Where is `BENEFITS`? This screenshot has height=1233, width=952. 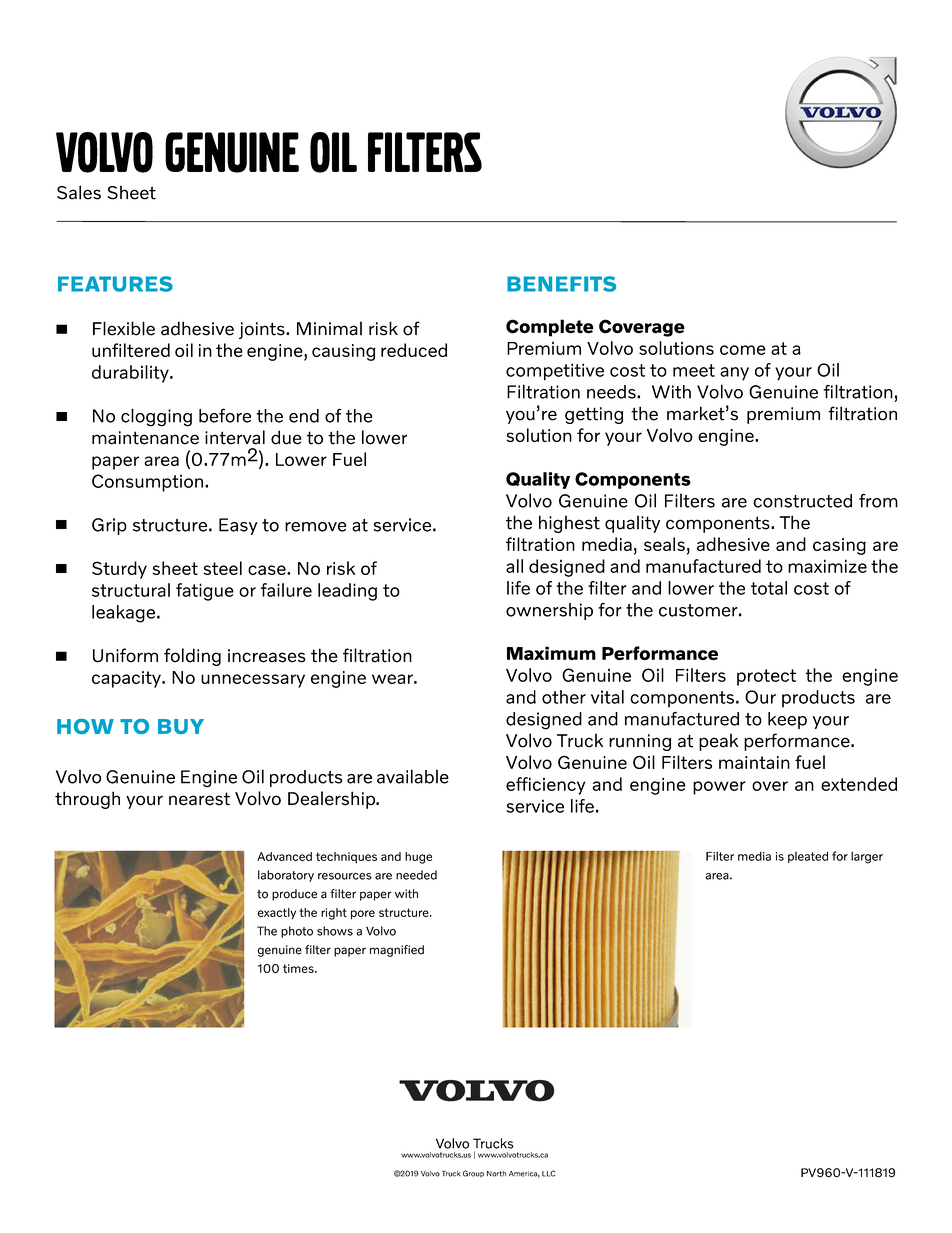
BENEFITS is located at coordinates (561, 284).
